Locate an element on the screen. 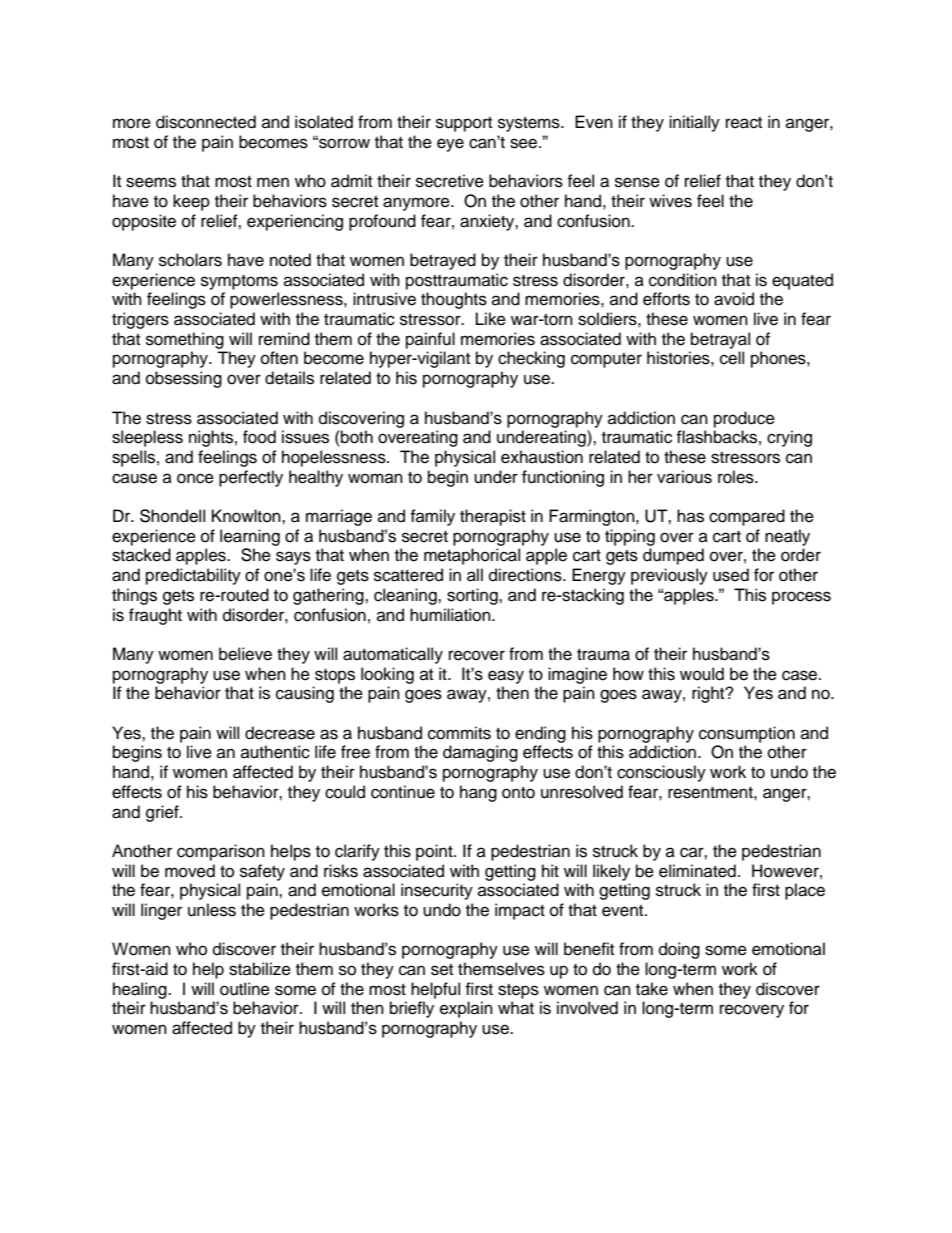 The height and width of the screenshot is (1233, 952). commits is located at coordinates (459, 733).
